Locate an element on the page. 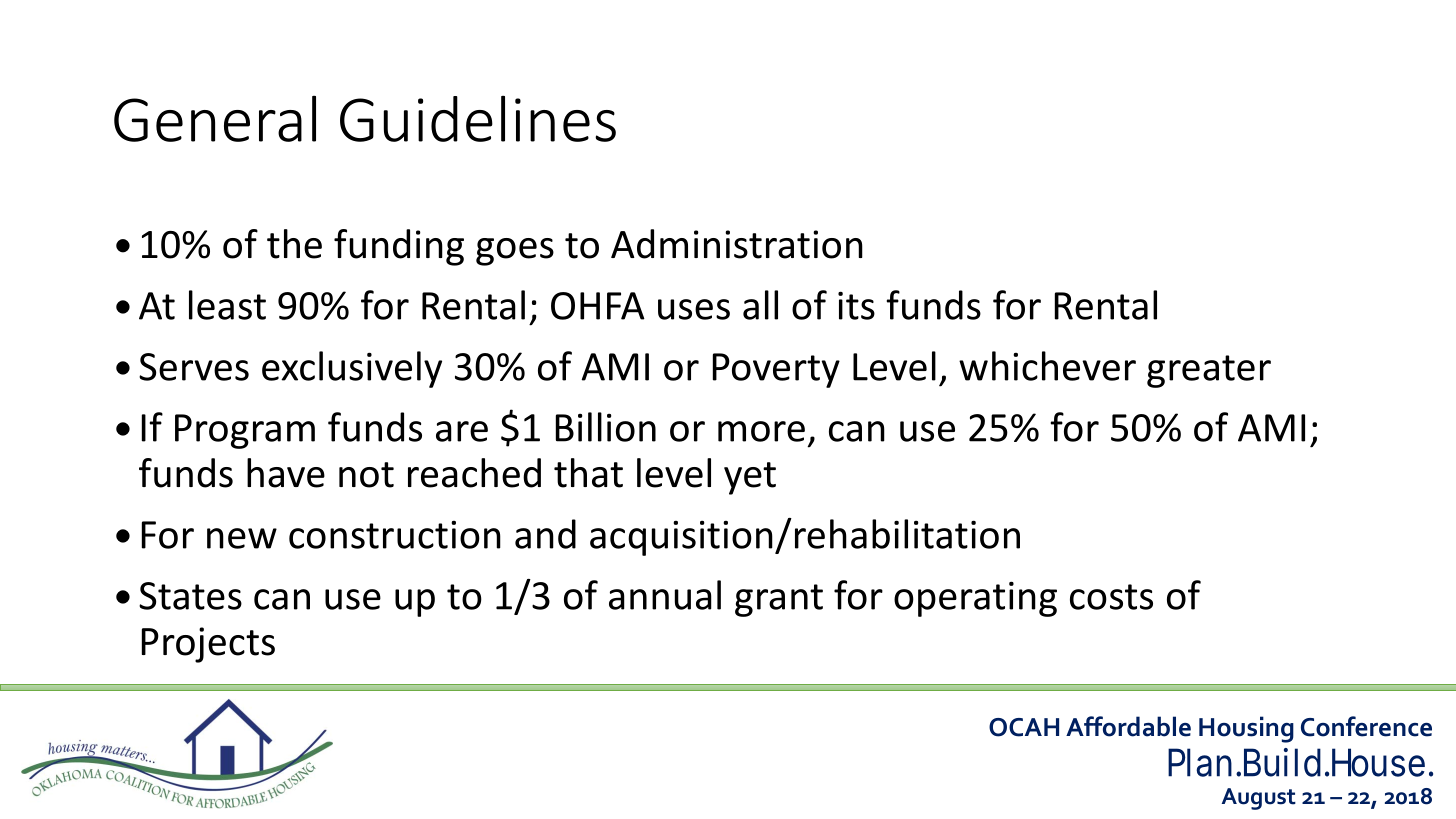  Guidelines is located at coordinates (478, 118).
